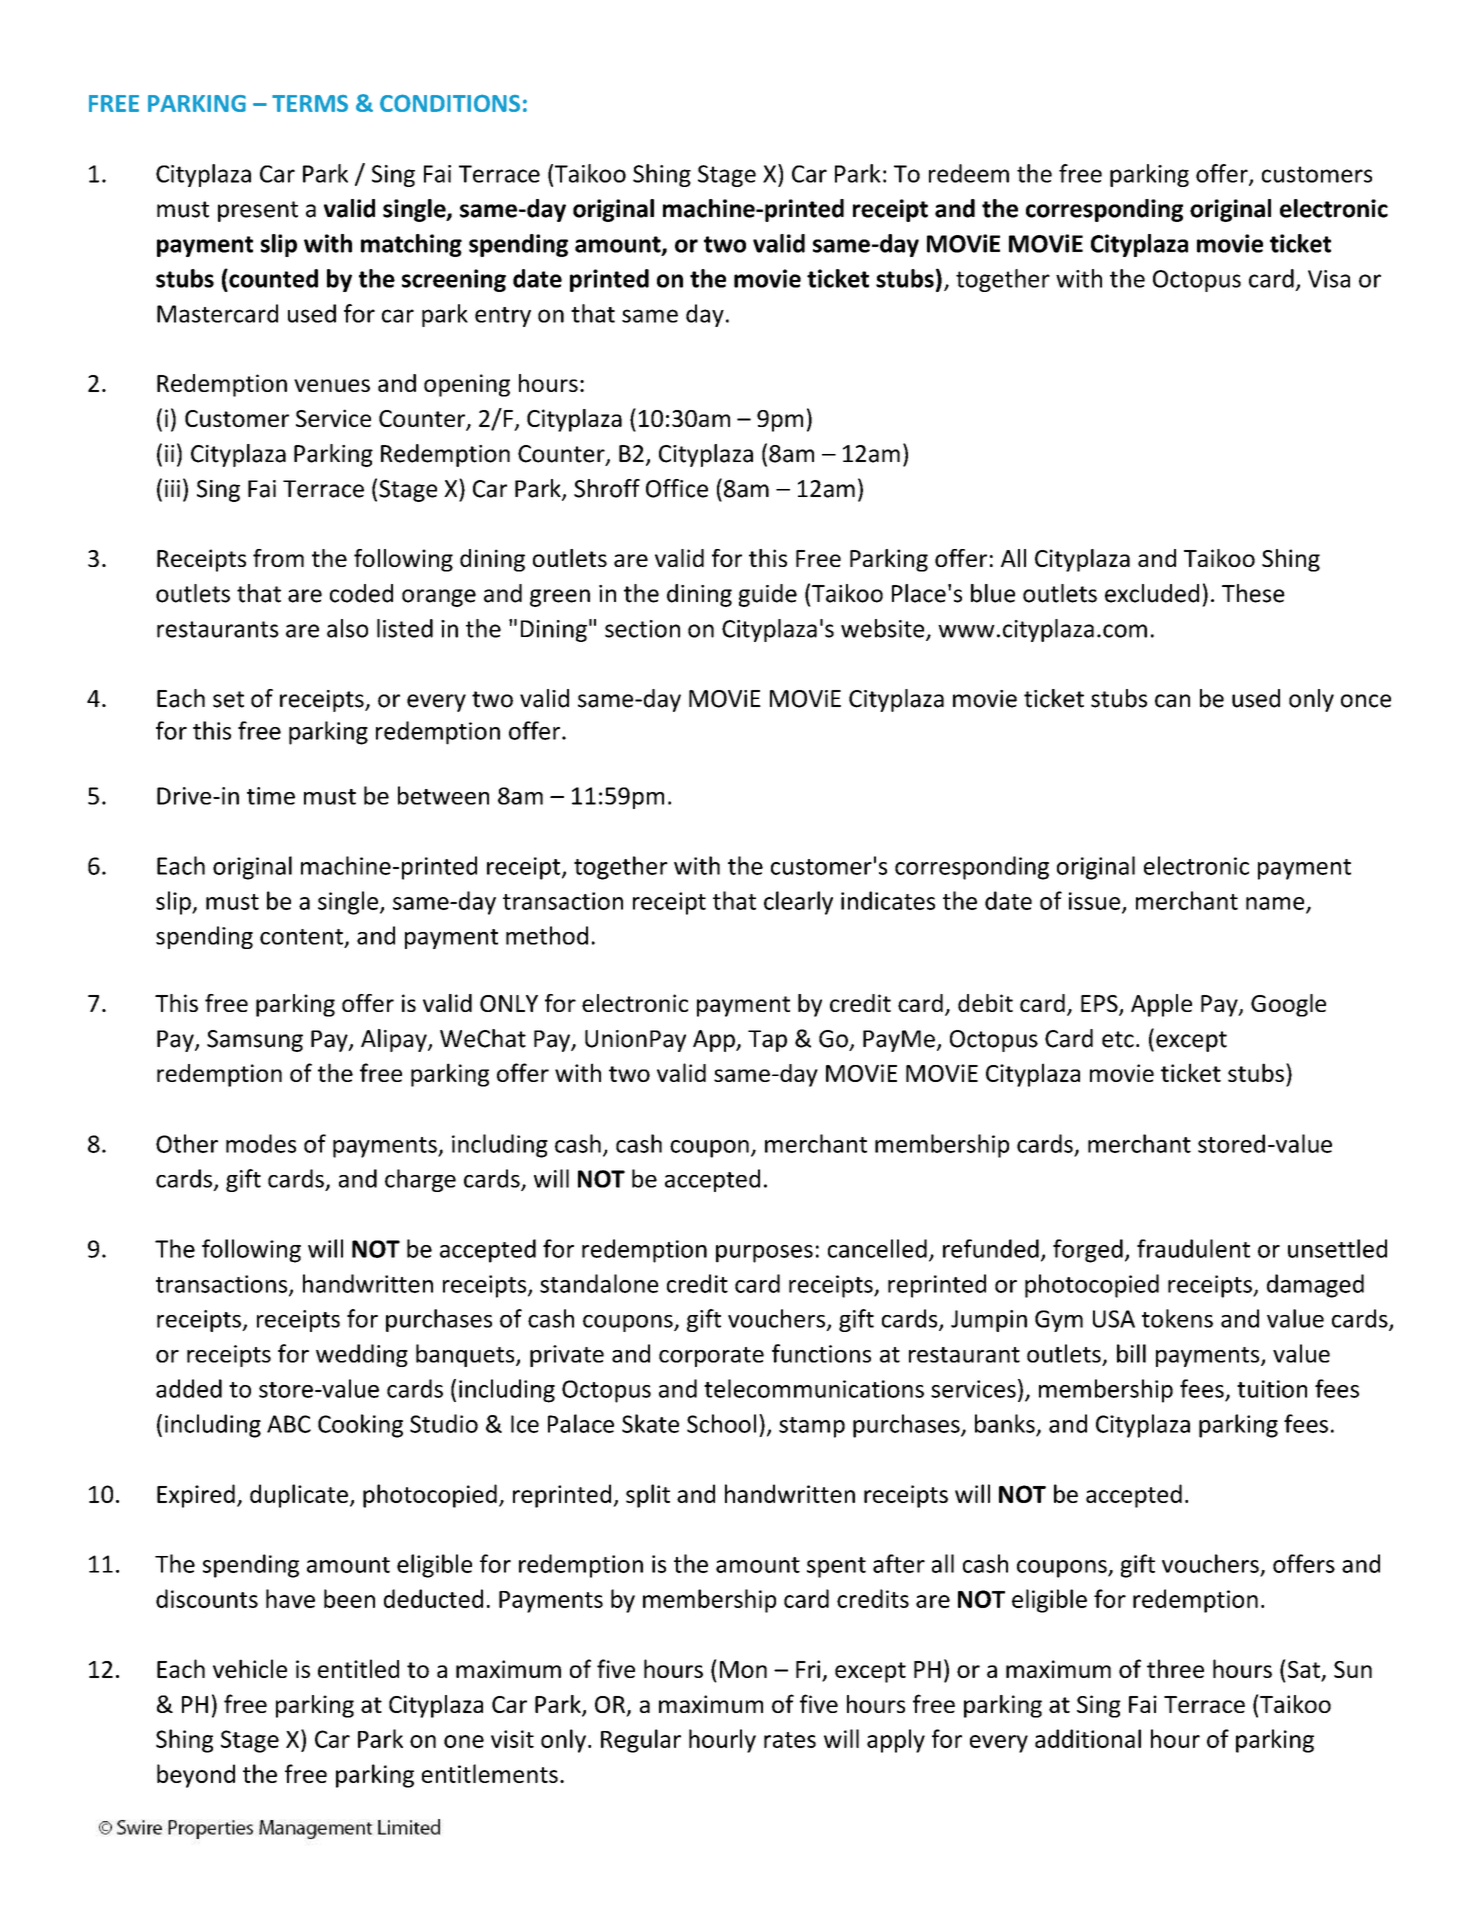 This image has width=1478, height=1913. I want to click on redeem, so click(969, 173).
